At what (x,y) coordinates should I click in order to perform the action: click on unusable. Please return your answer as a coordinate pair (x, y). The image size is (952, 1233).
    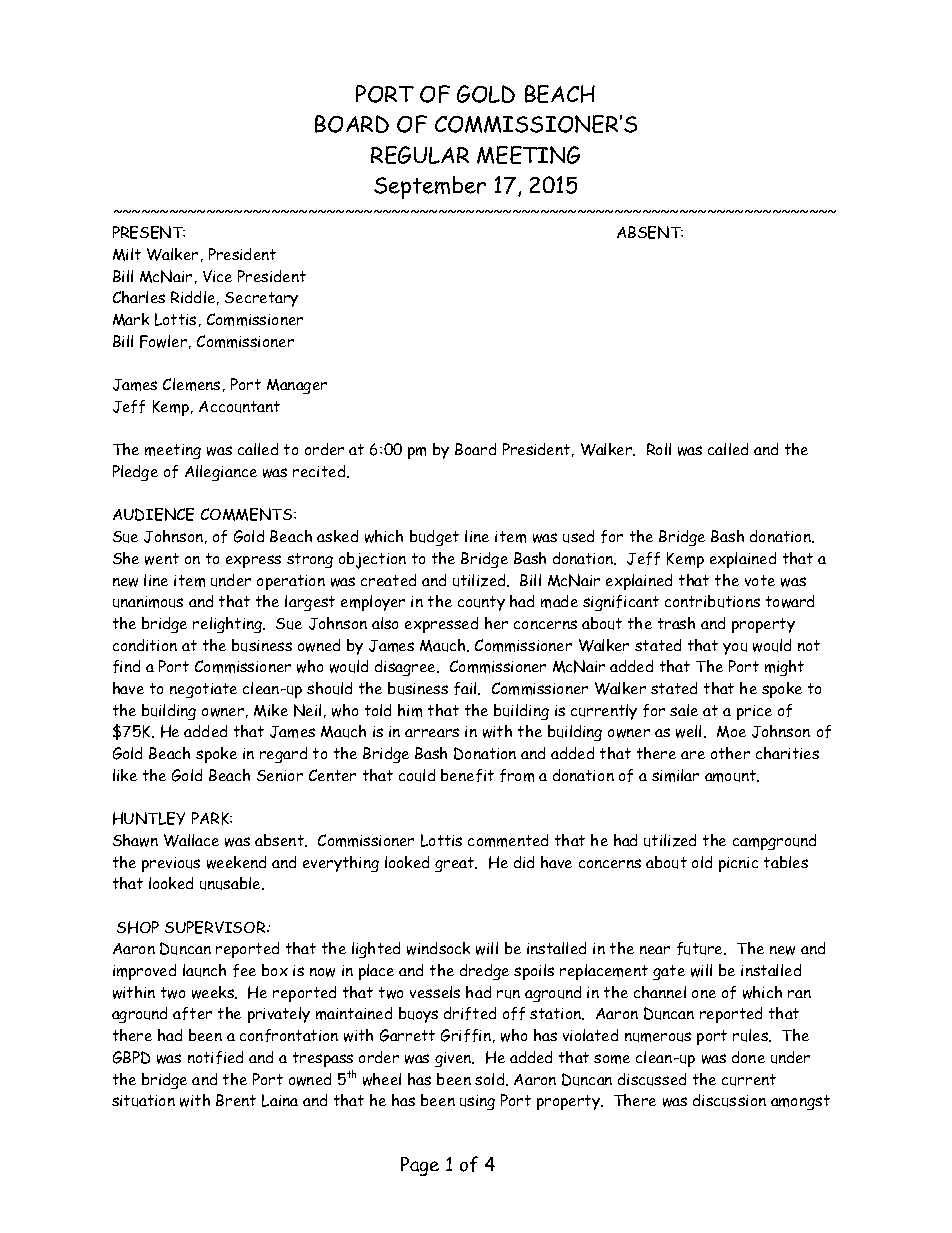
    Looking at the image, I should click on (231, 883).
